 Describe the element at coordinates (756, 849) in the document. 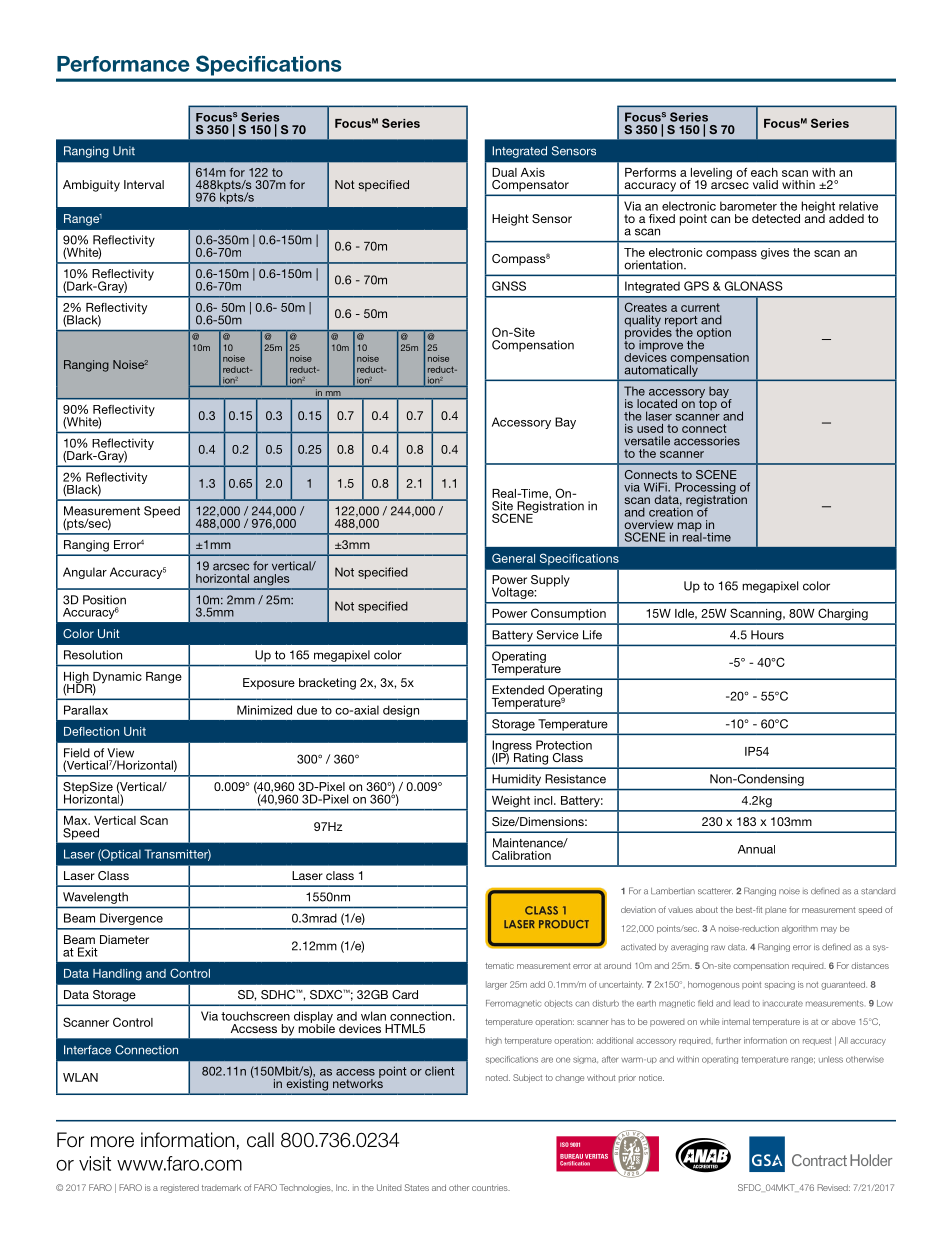

I see `Annual` at that location.
